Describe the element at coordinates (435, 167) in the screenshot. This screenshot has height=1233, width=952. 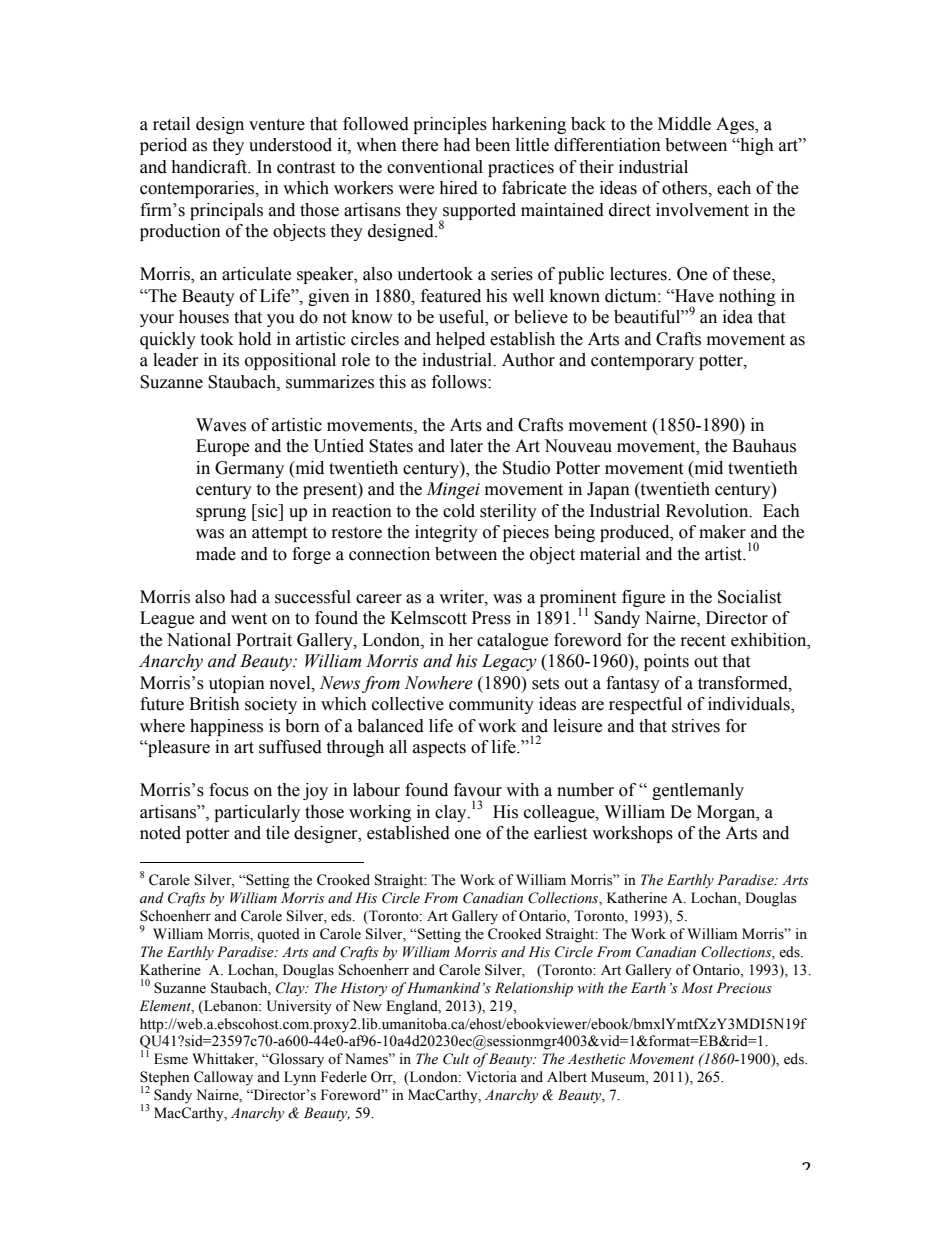
I see `conventional` at that location.
